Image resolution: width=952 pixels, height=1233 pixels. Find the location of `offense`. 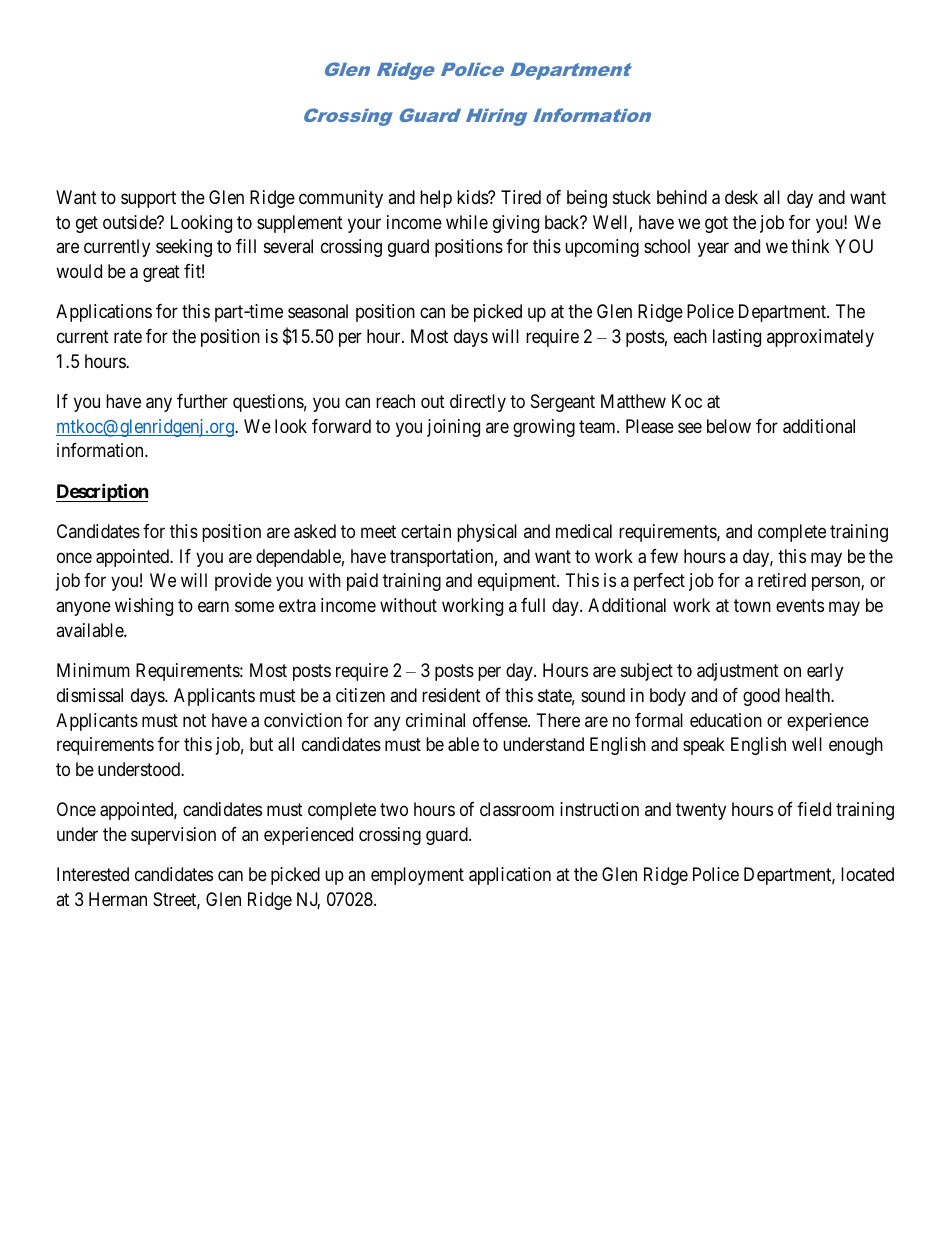

offense is located at coordinates (501, 720).
